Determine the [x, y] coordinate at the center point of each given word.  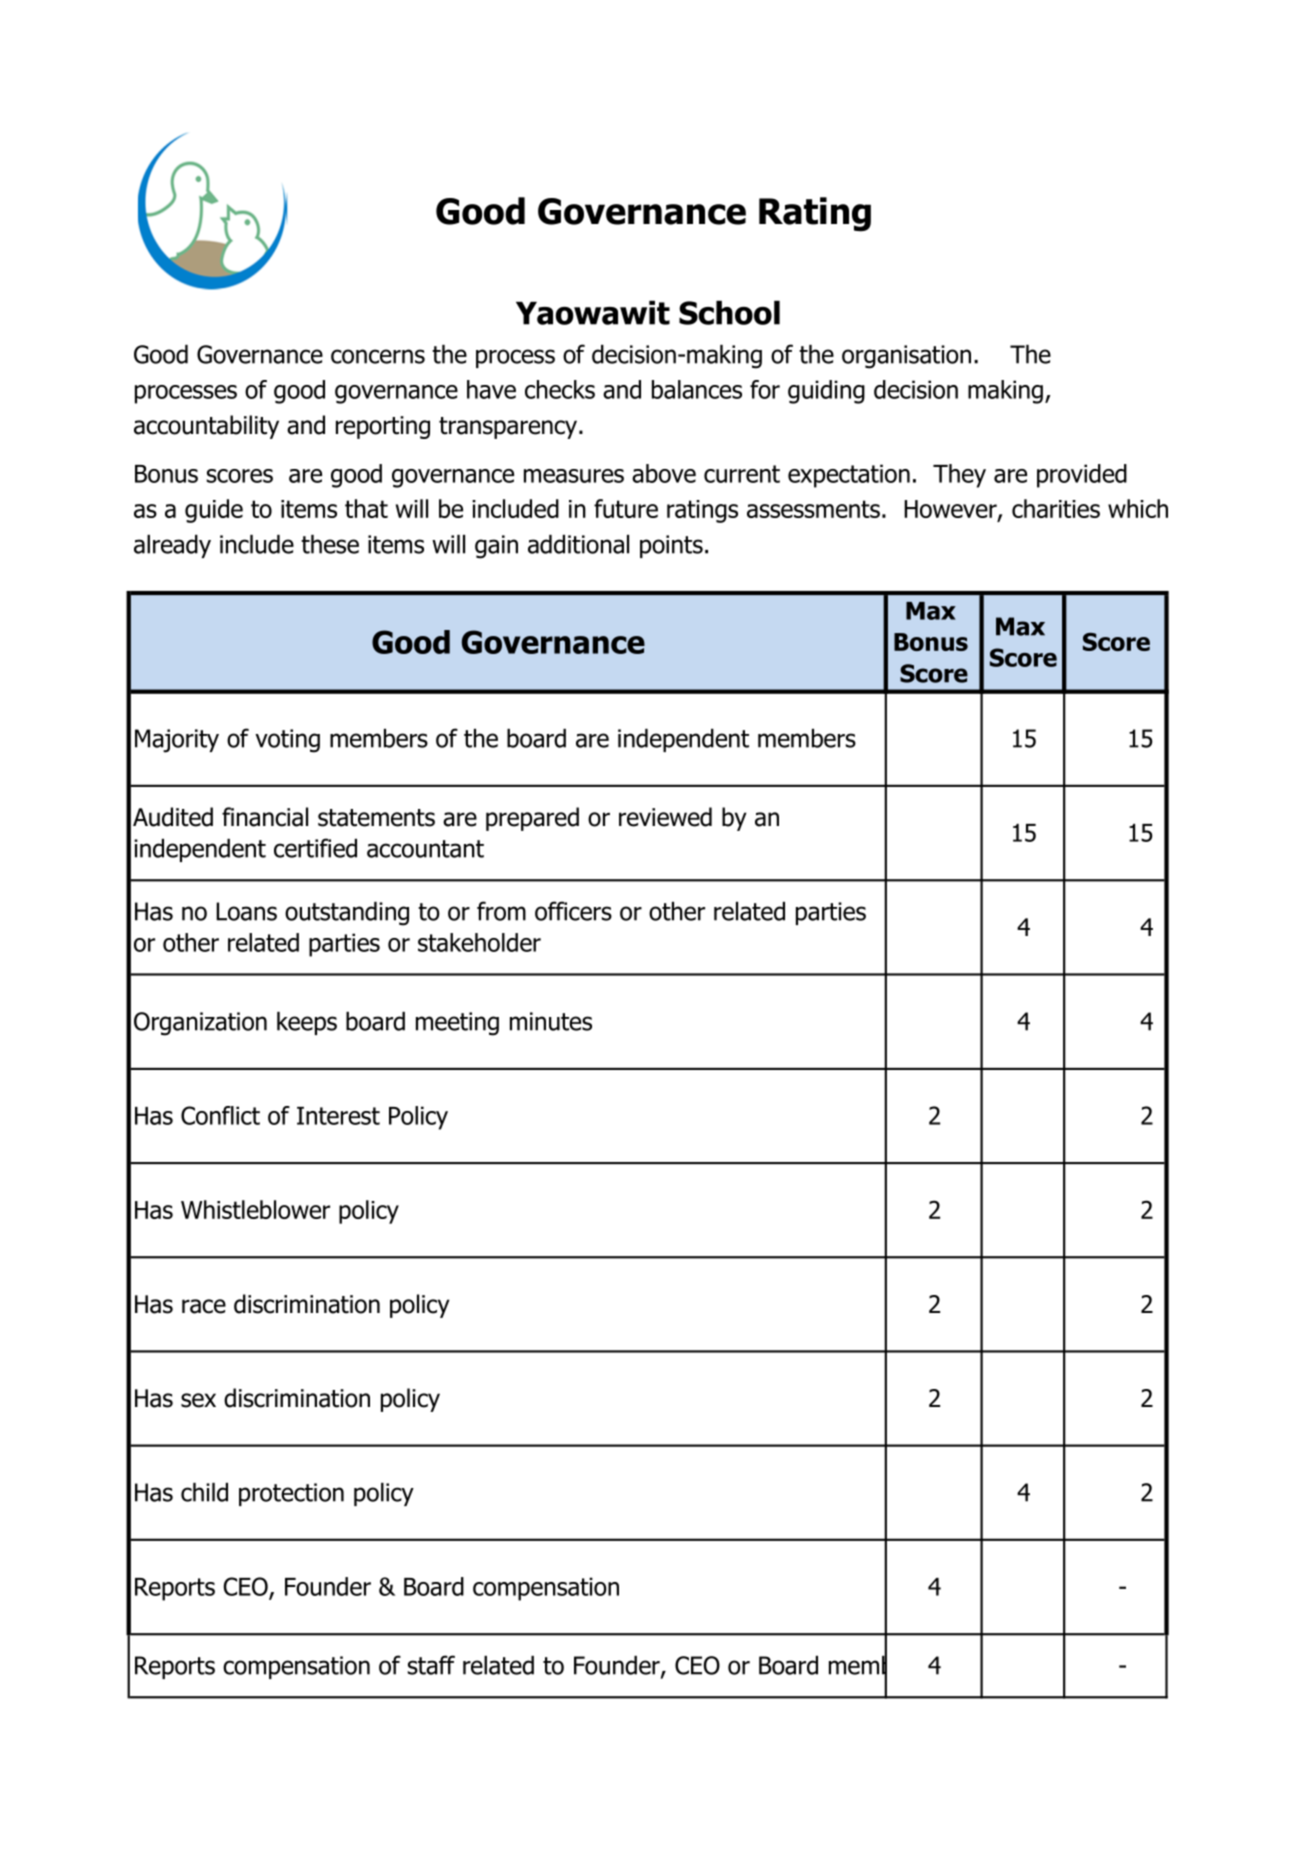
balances [697, 389]
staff [431, 1665]
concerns [378, 356]
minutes [551, 1021]
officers [573, 911]
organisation [906, 357]
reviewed [665, 817]
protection [291, 1494]
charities [1056, 508]
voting [287, 741]
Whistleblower [255, 1209]
